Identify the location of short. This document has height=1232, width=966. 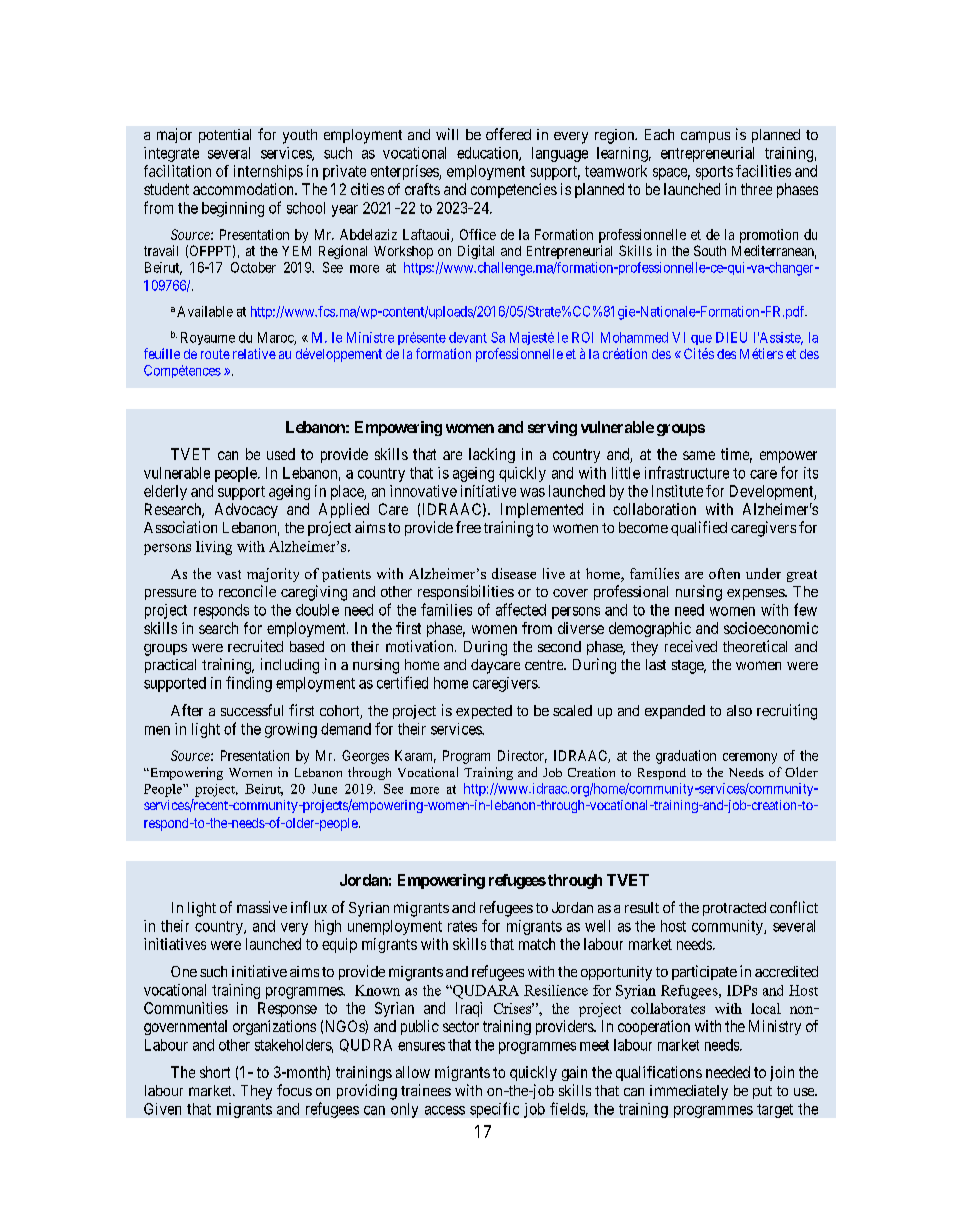
(215, 1072).
